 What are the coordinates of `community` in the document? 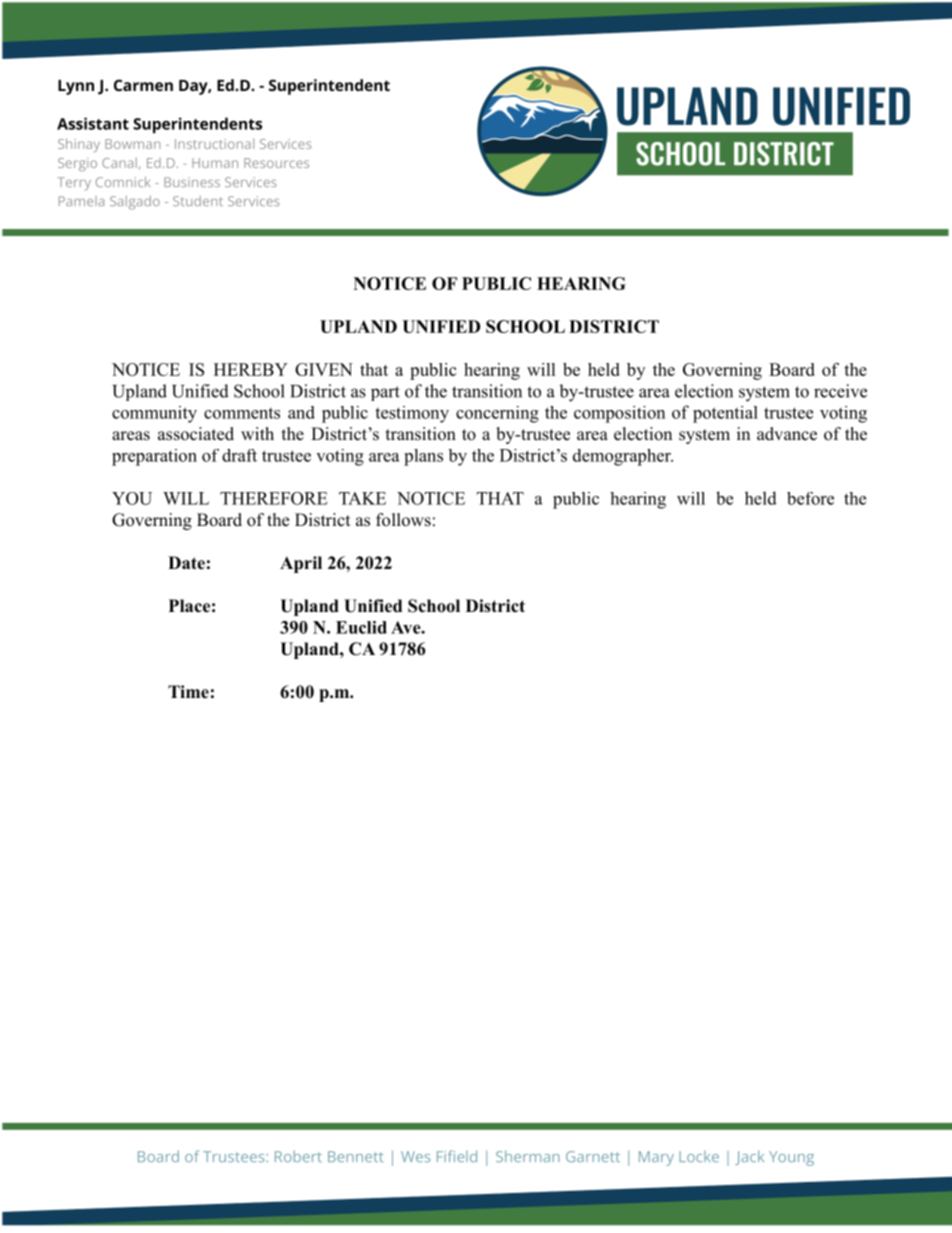 It's located at (154, 414).
